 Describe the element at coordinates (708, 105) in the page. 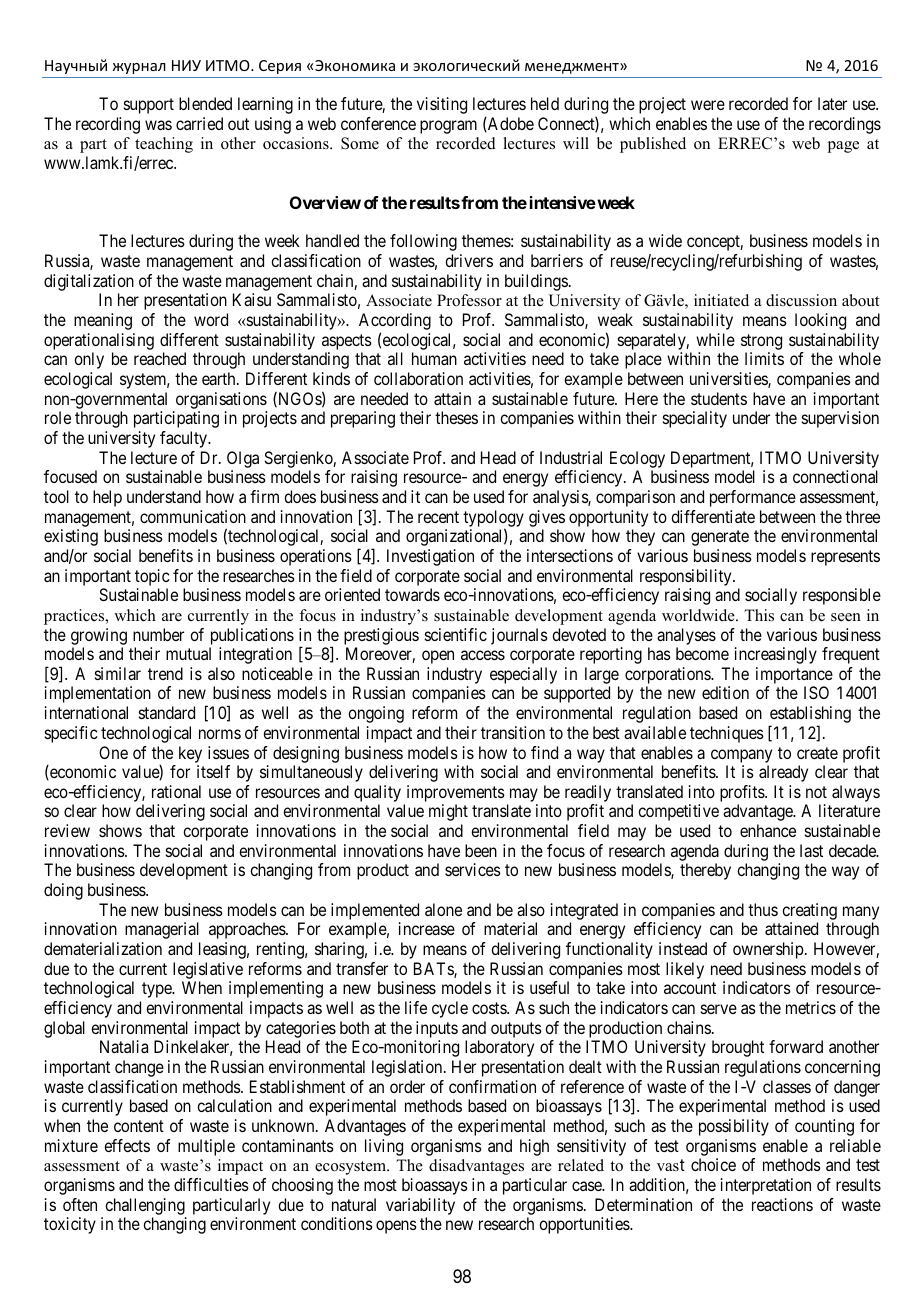

I see `were` at that location.
